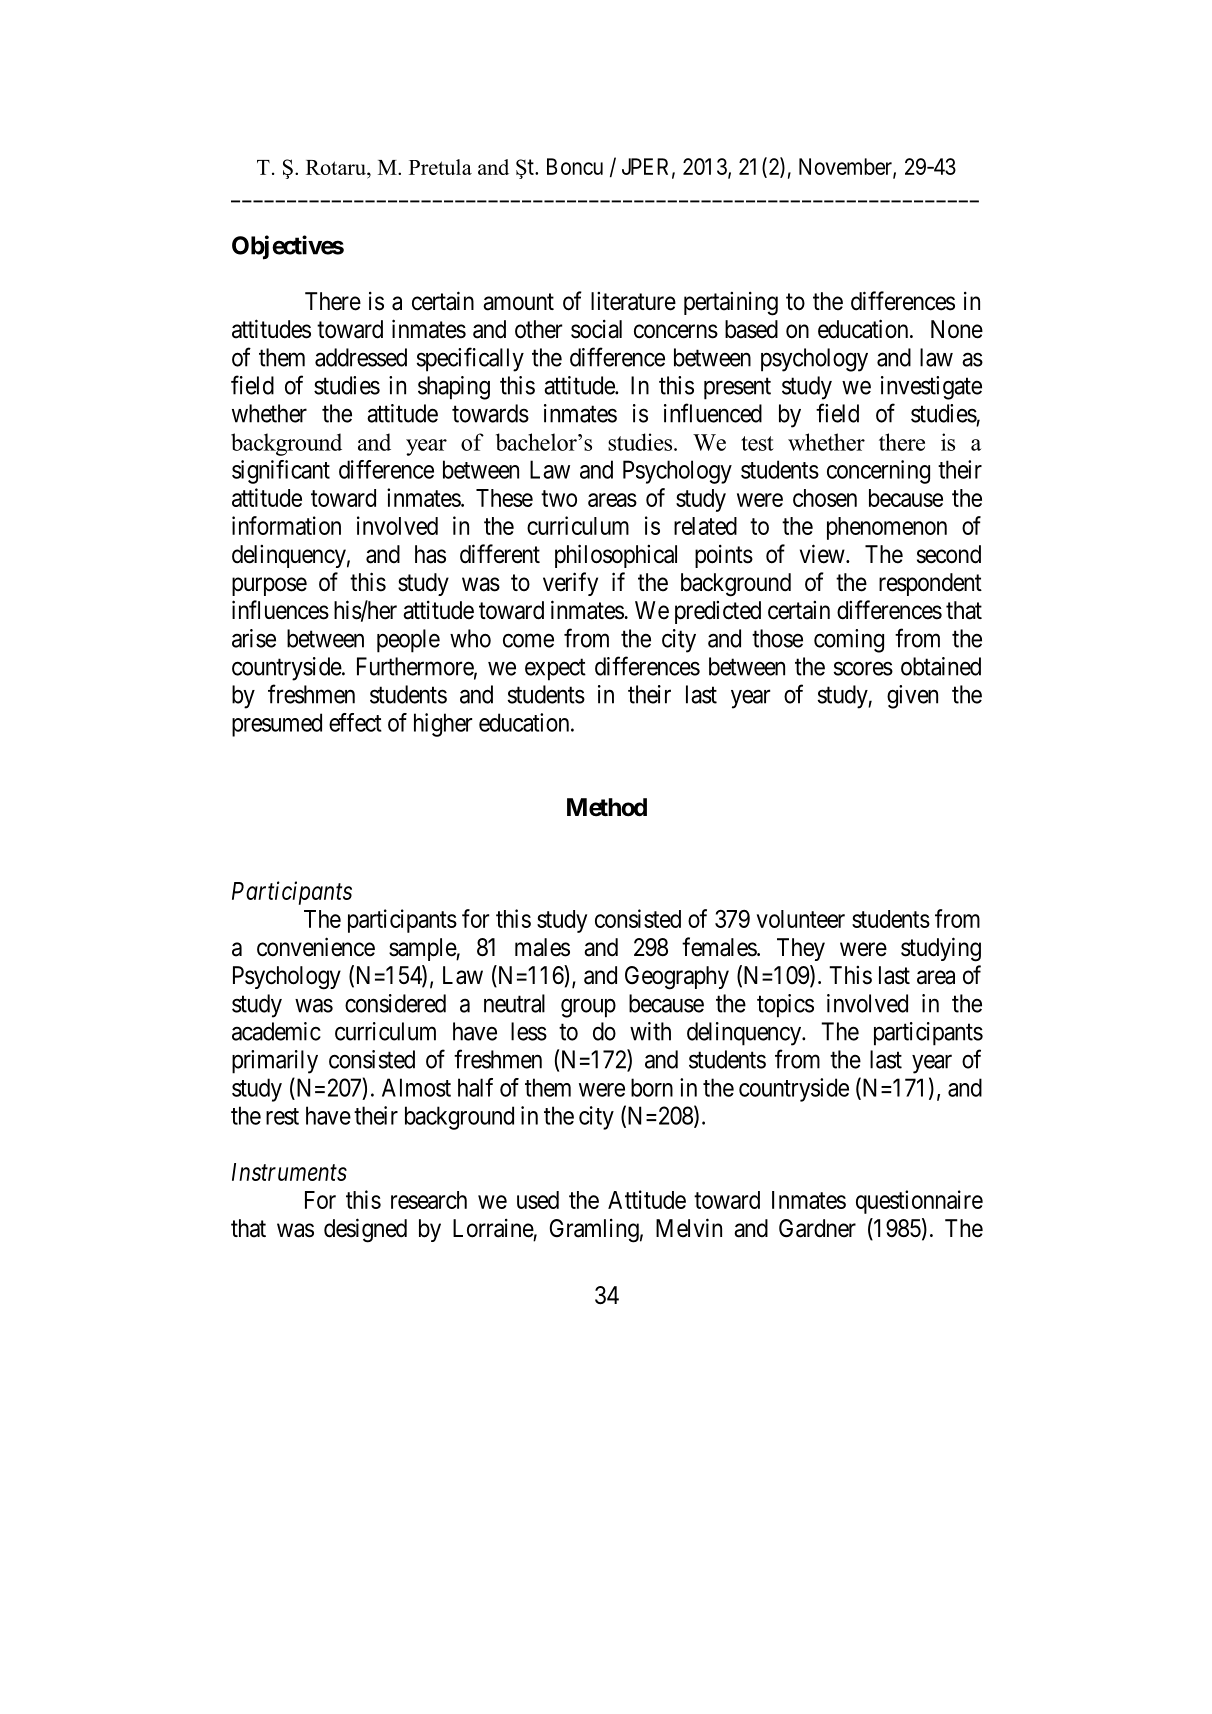 The image size is (1212, 1714). Describe the element at coordinates (316, 947) in the document. I see `convenience` at that location.
